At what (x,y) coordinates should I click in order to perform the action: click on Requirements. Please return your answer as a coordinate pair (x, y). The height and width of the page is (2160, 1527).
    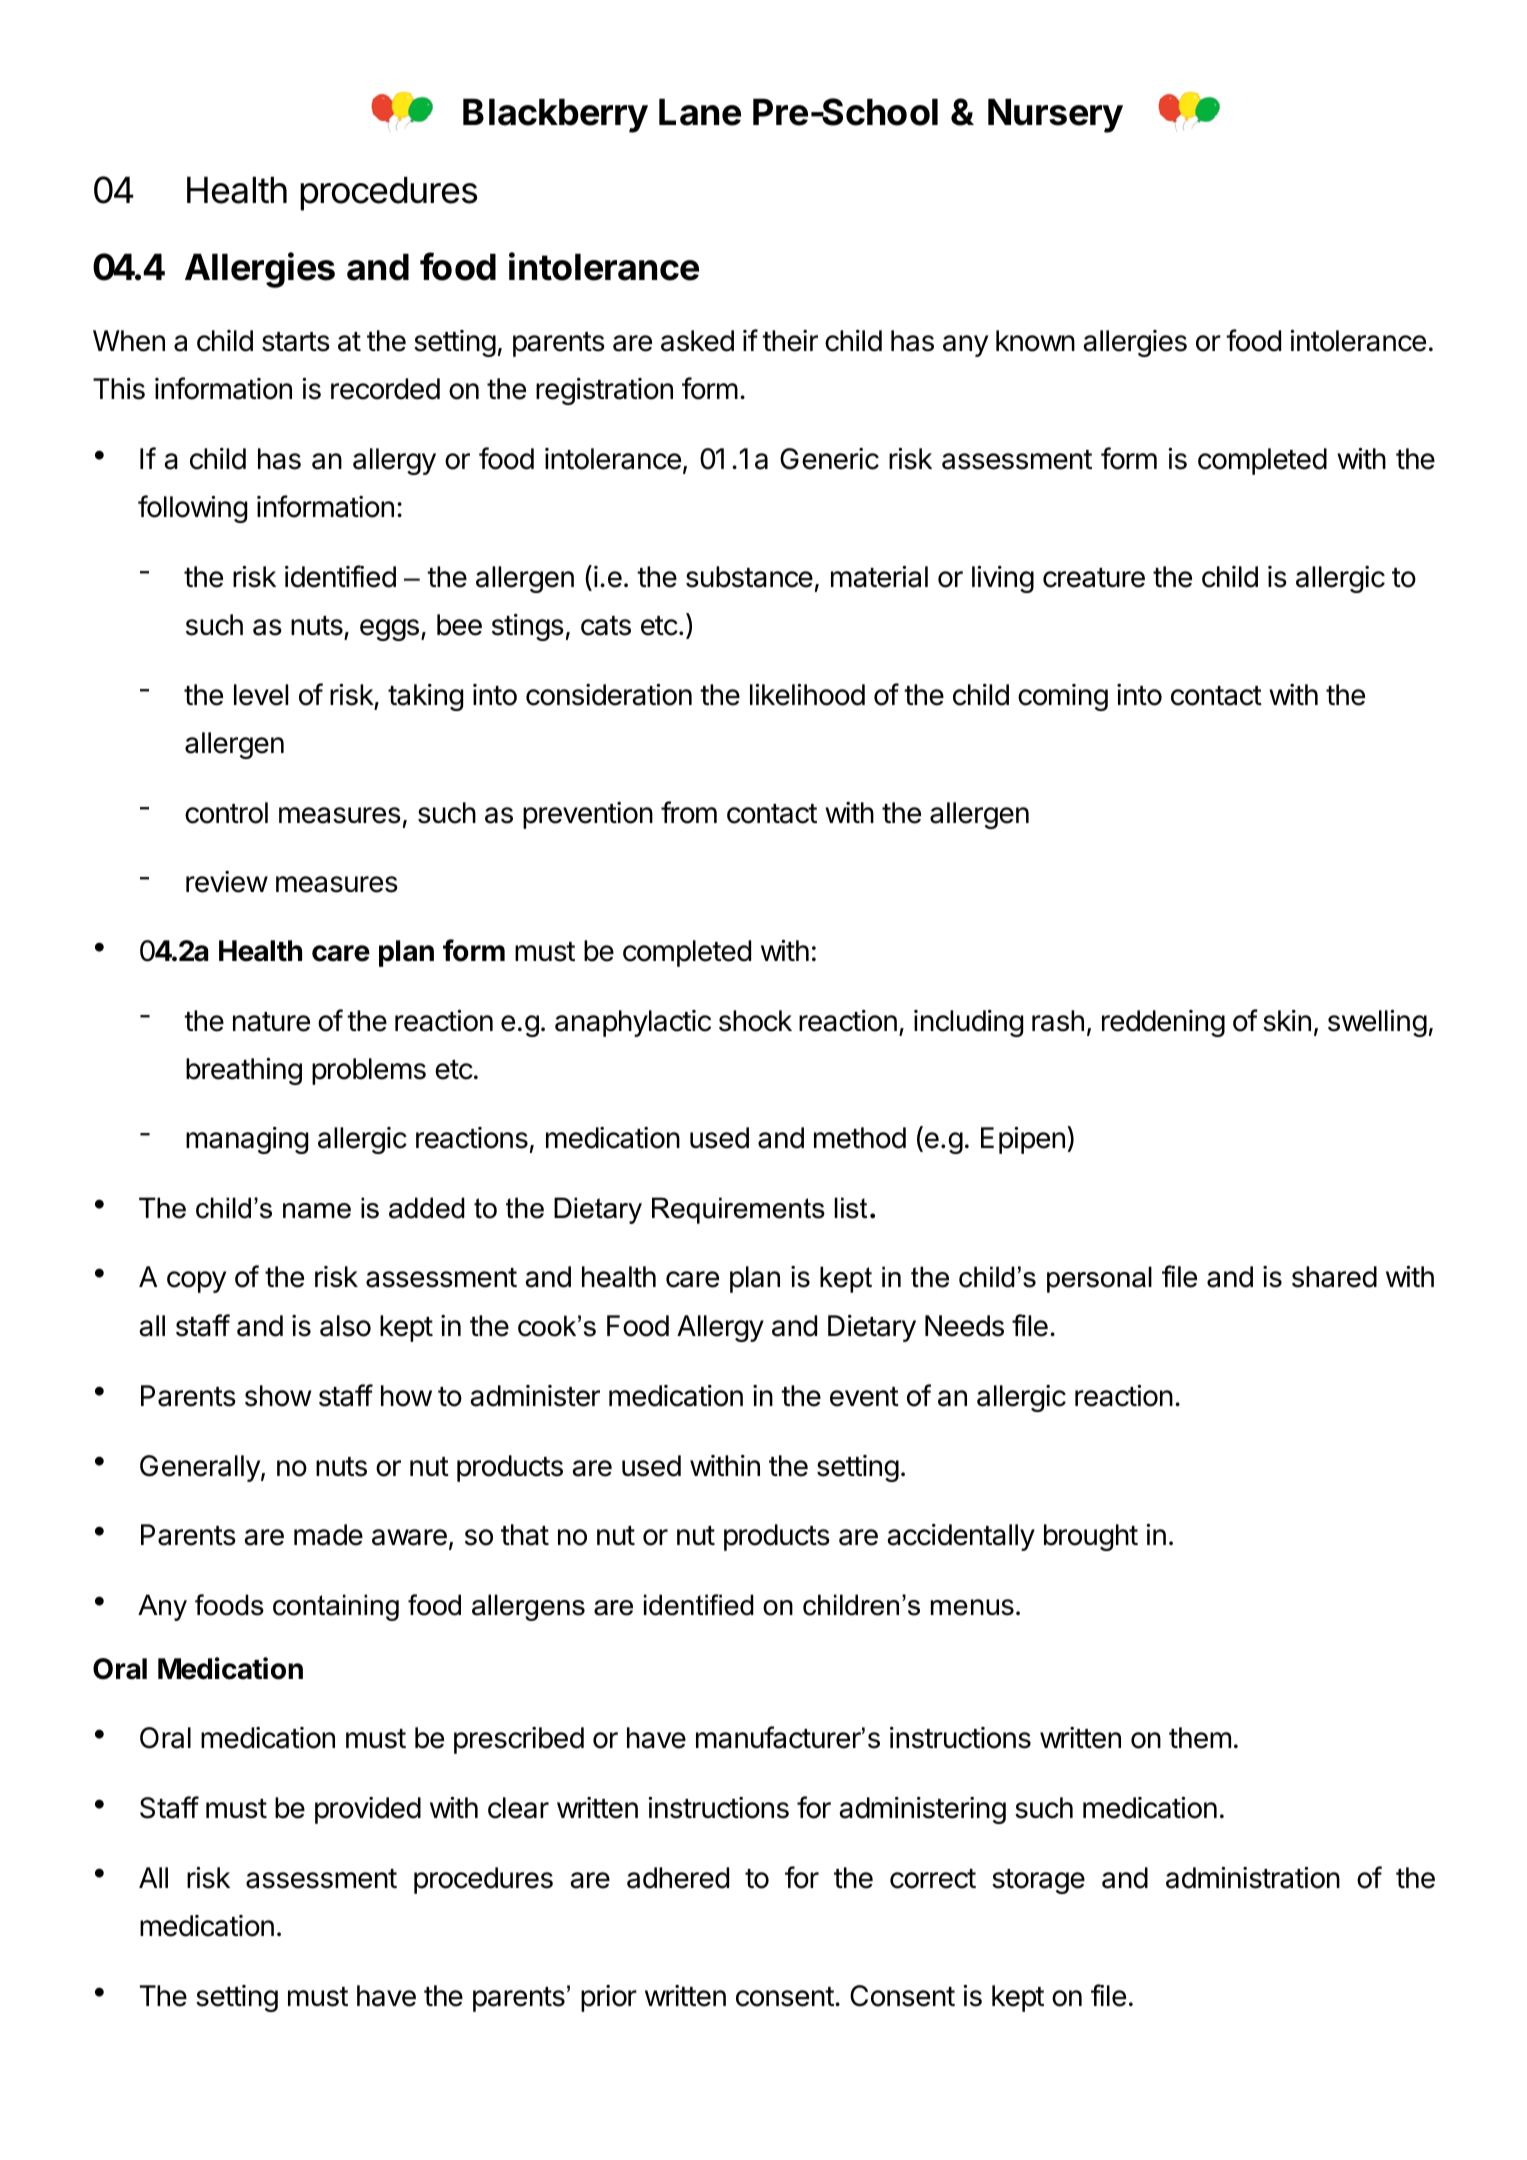
    Looking at the image, I should click on (738, 1210).
